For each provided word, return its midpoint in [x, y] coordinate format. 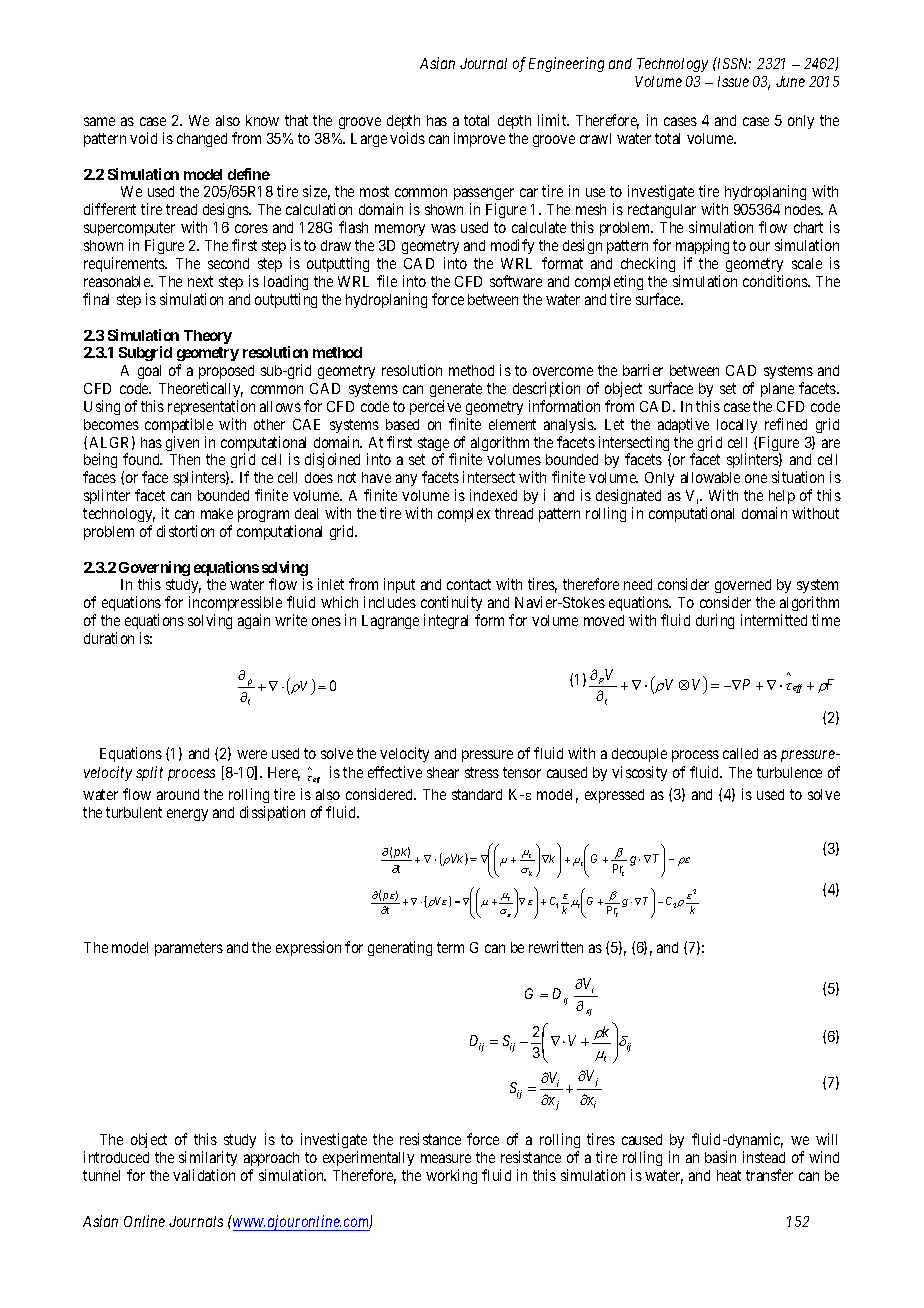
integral [446, 621]
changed [202, 140]
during [715, 621]
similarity [208, 1158]
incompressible [235, 605]
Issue [733, 81]
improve [479, 139]
